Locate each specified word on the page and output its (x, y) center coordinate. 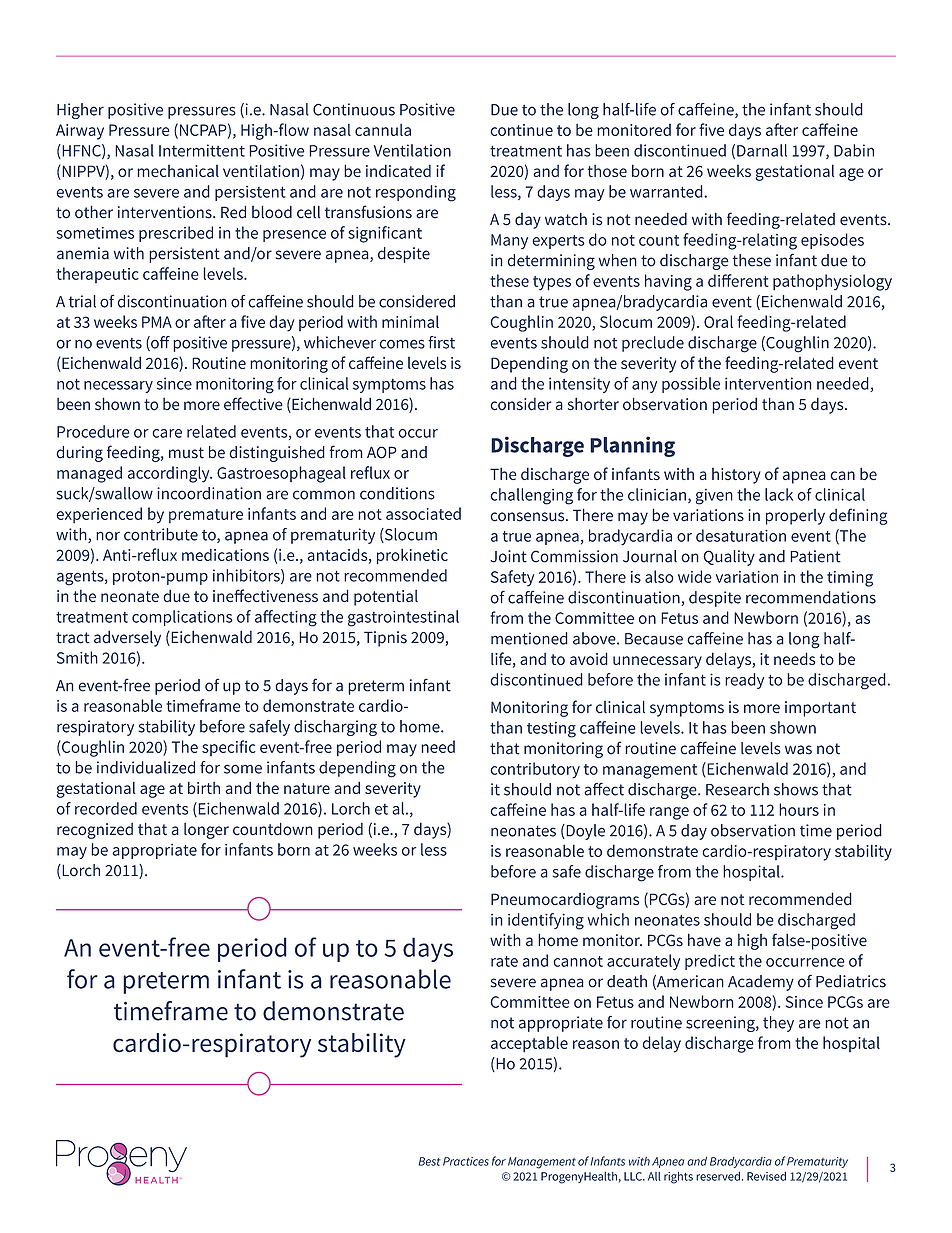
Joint (508, 556)
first (441, 342)
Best (430, 1161)
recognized (95, 831)
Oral (718, 321)
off (159, 343)
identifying (546, 921)
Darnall (762, 150)
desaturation (741, 535)
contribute (161, 534)
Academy (761, 983)
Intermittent (202, 150)
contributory (535, 770)
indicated (398, 170)
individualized (146, 767)
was (798, 750)
